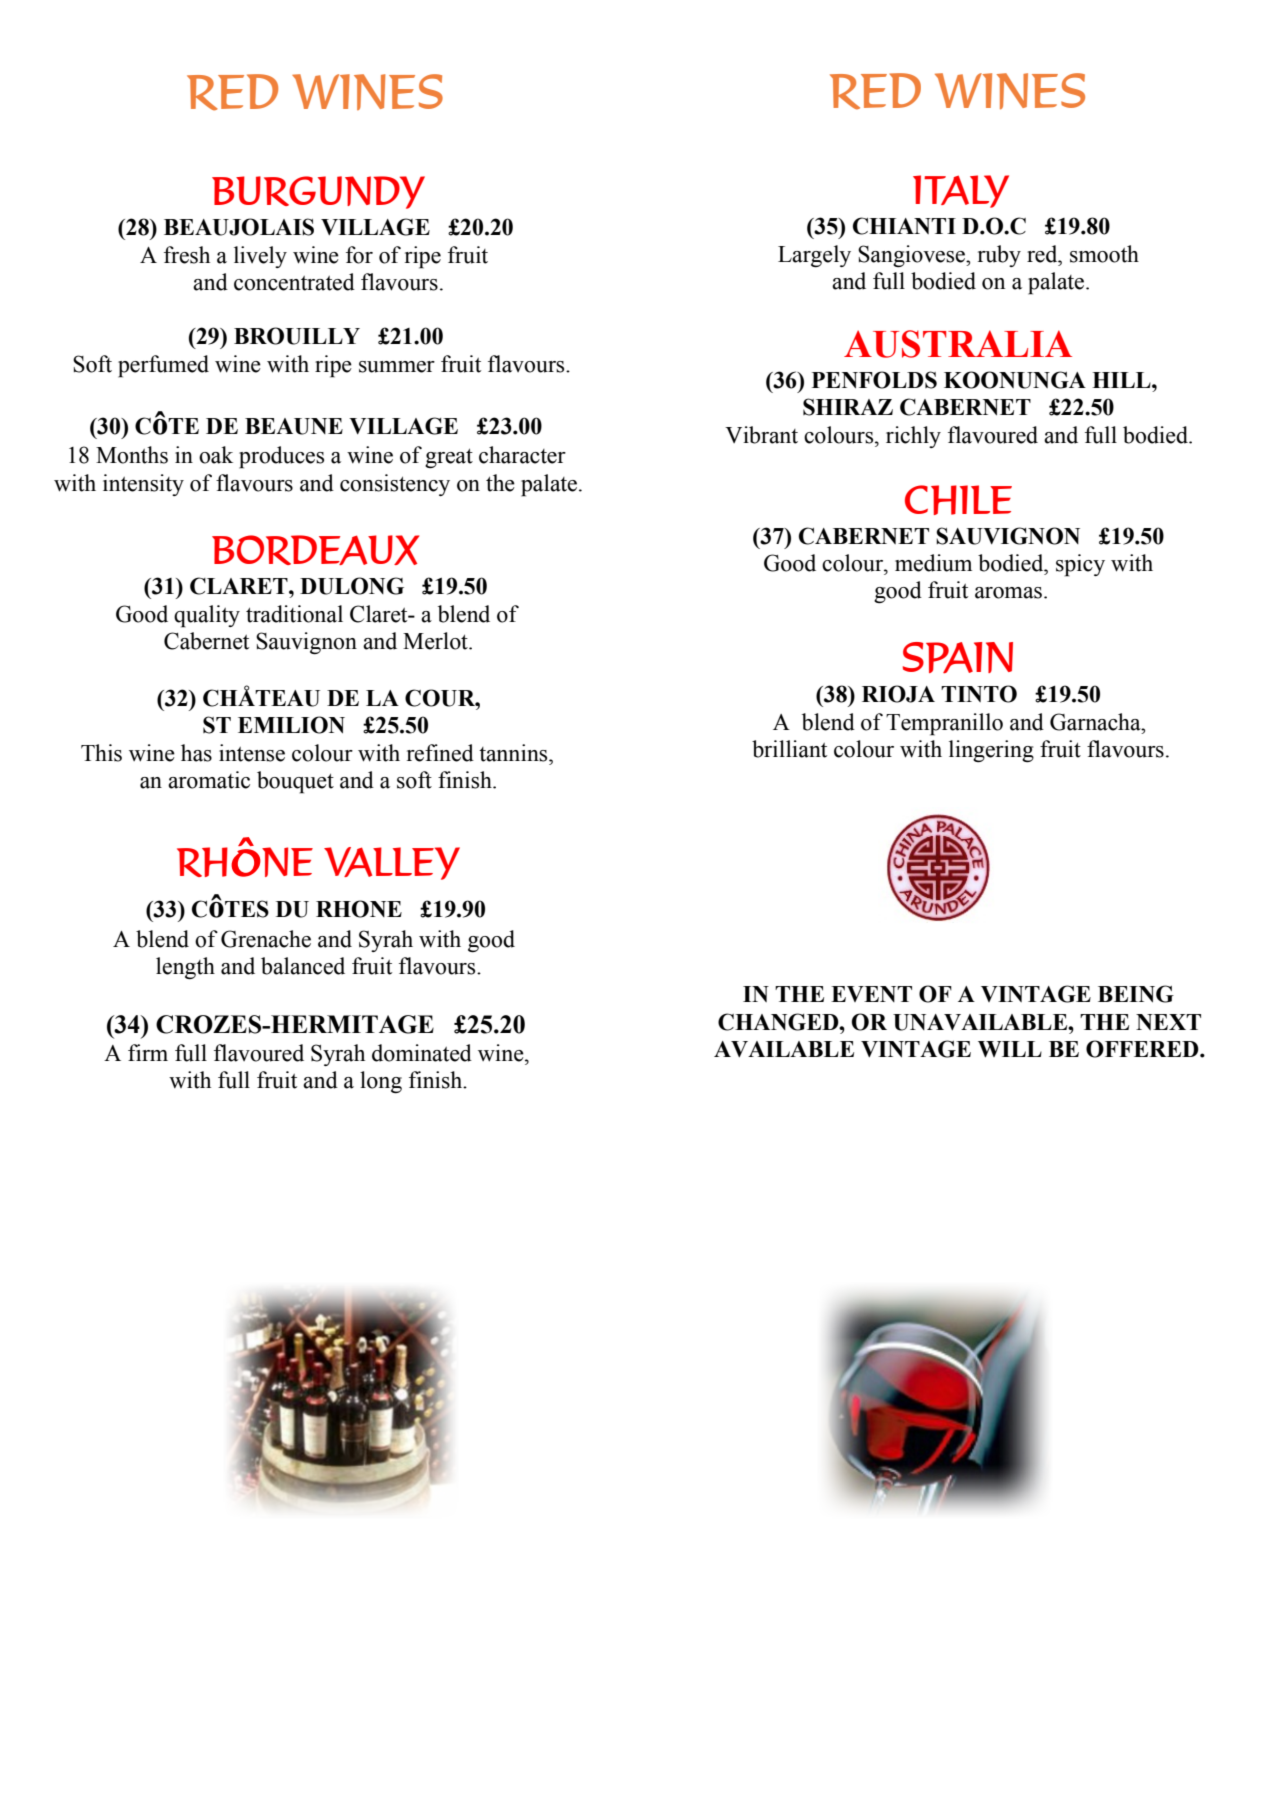  Describe the element at coordinates (252, 753) in the screenshot. I see `intense` at that location.
